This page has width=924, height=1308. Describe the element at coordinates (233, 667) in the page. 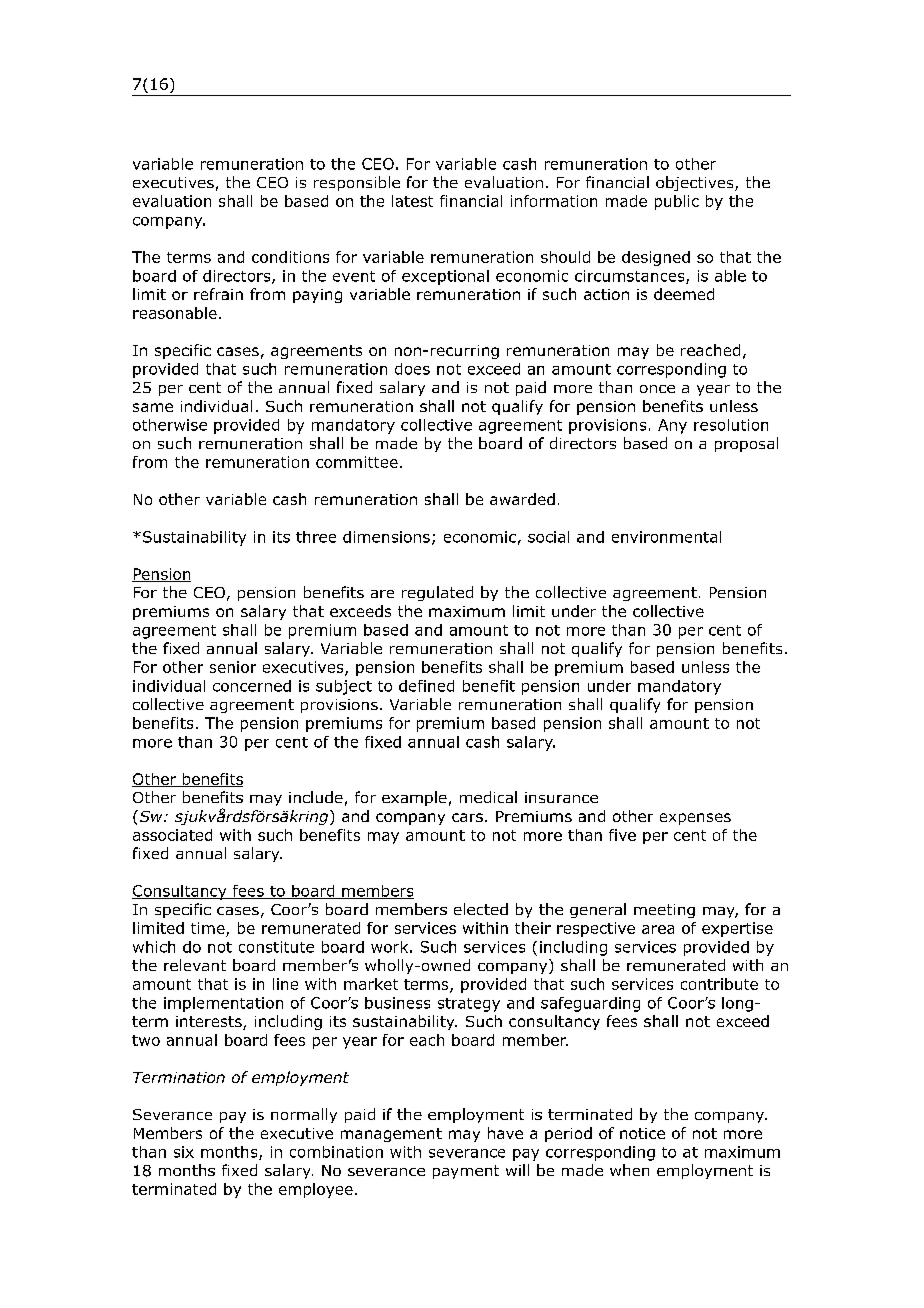

I see `senior` at that location.
